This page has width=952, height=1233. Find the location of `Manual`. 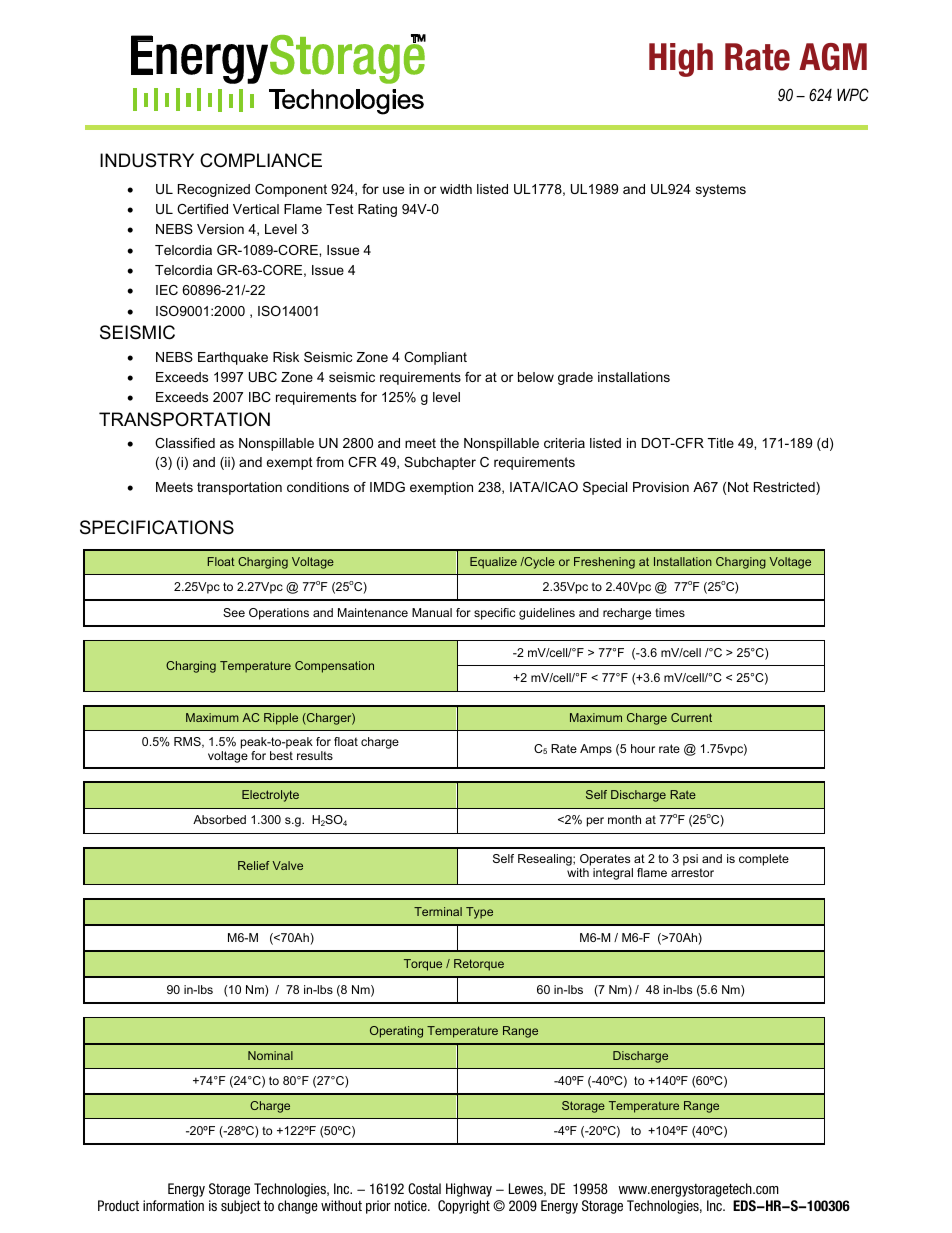

Manual is located at coordinates (432, 612).
